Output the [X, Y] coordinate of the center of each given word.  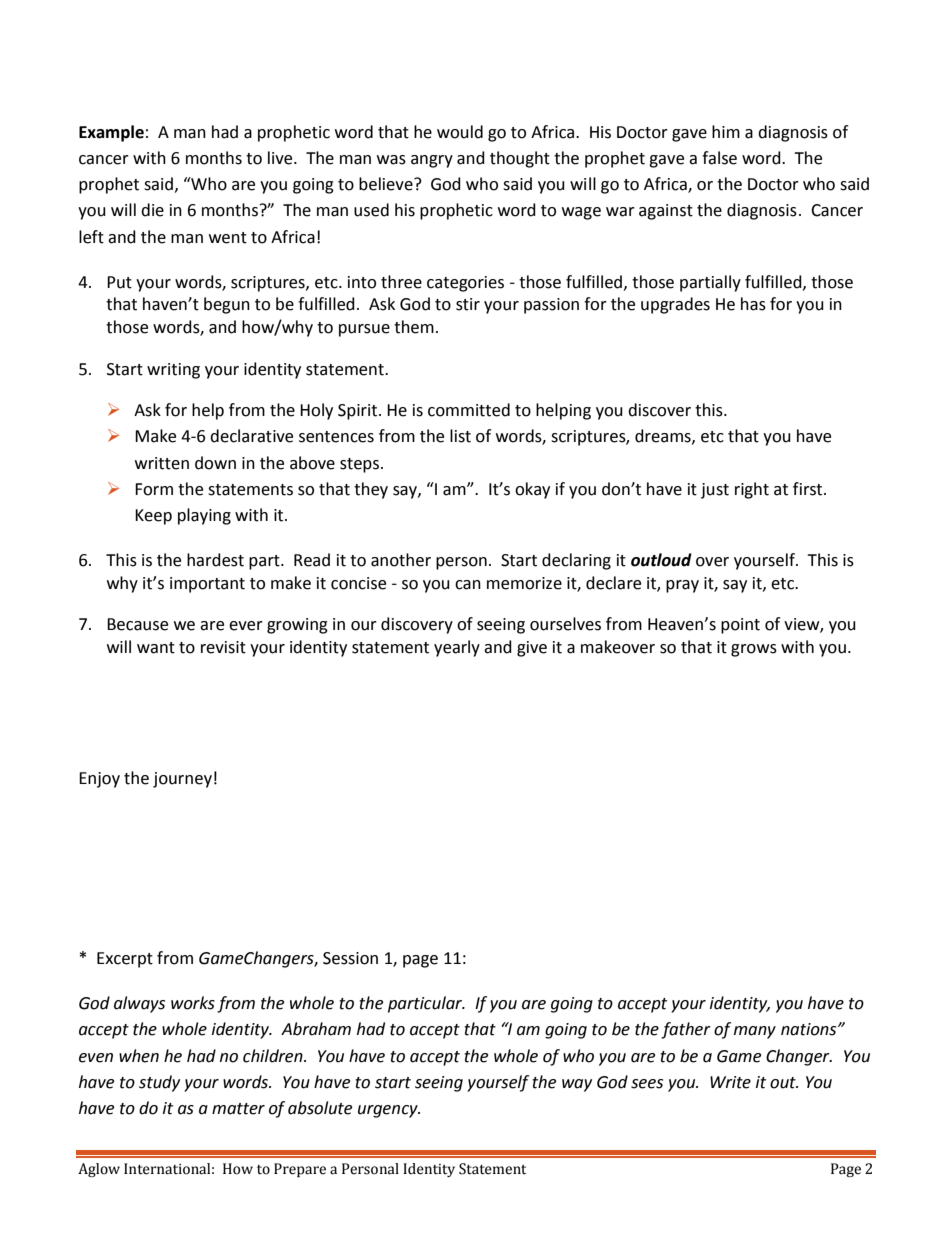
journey [182, 780]
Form [154, 489]
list [460, 436]
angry [432, 161]
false [719, 158]
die [152, 210]
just [715, 491]
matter [238, 1109]
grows [754, 650]
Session [350, 958]
